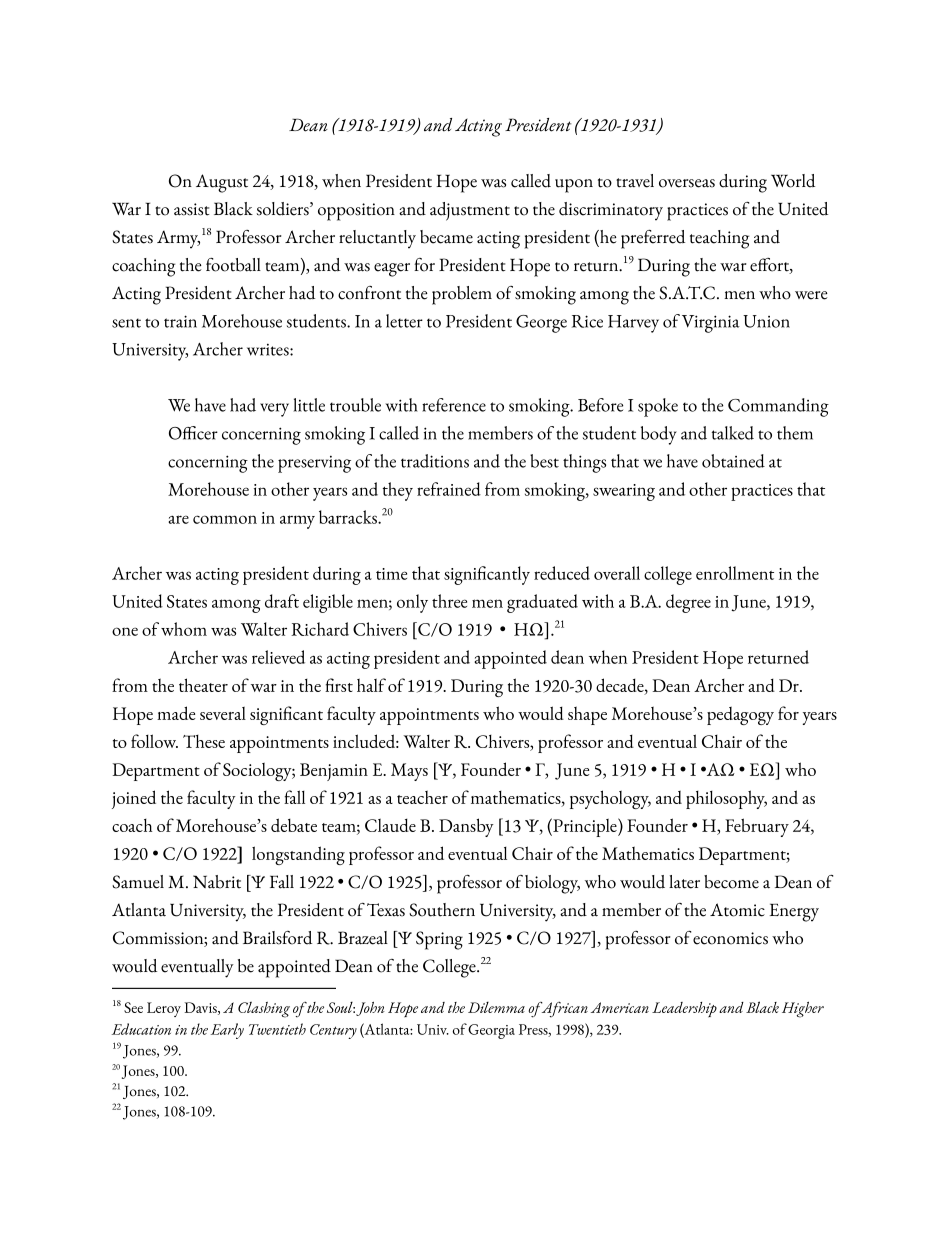 Image resolution: width=952 pixels, height=1233 pixels. Describe the element at coordinates (496, 1007) in the document. I see `Dilemma` at that location.
